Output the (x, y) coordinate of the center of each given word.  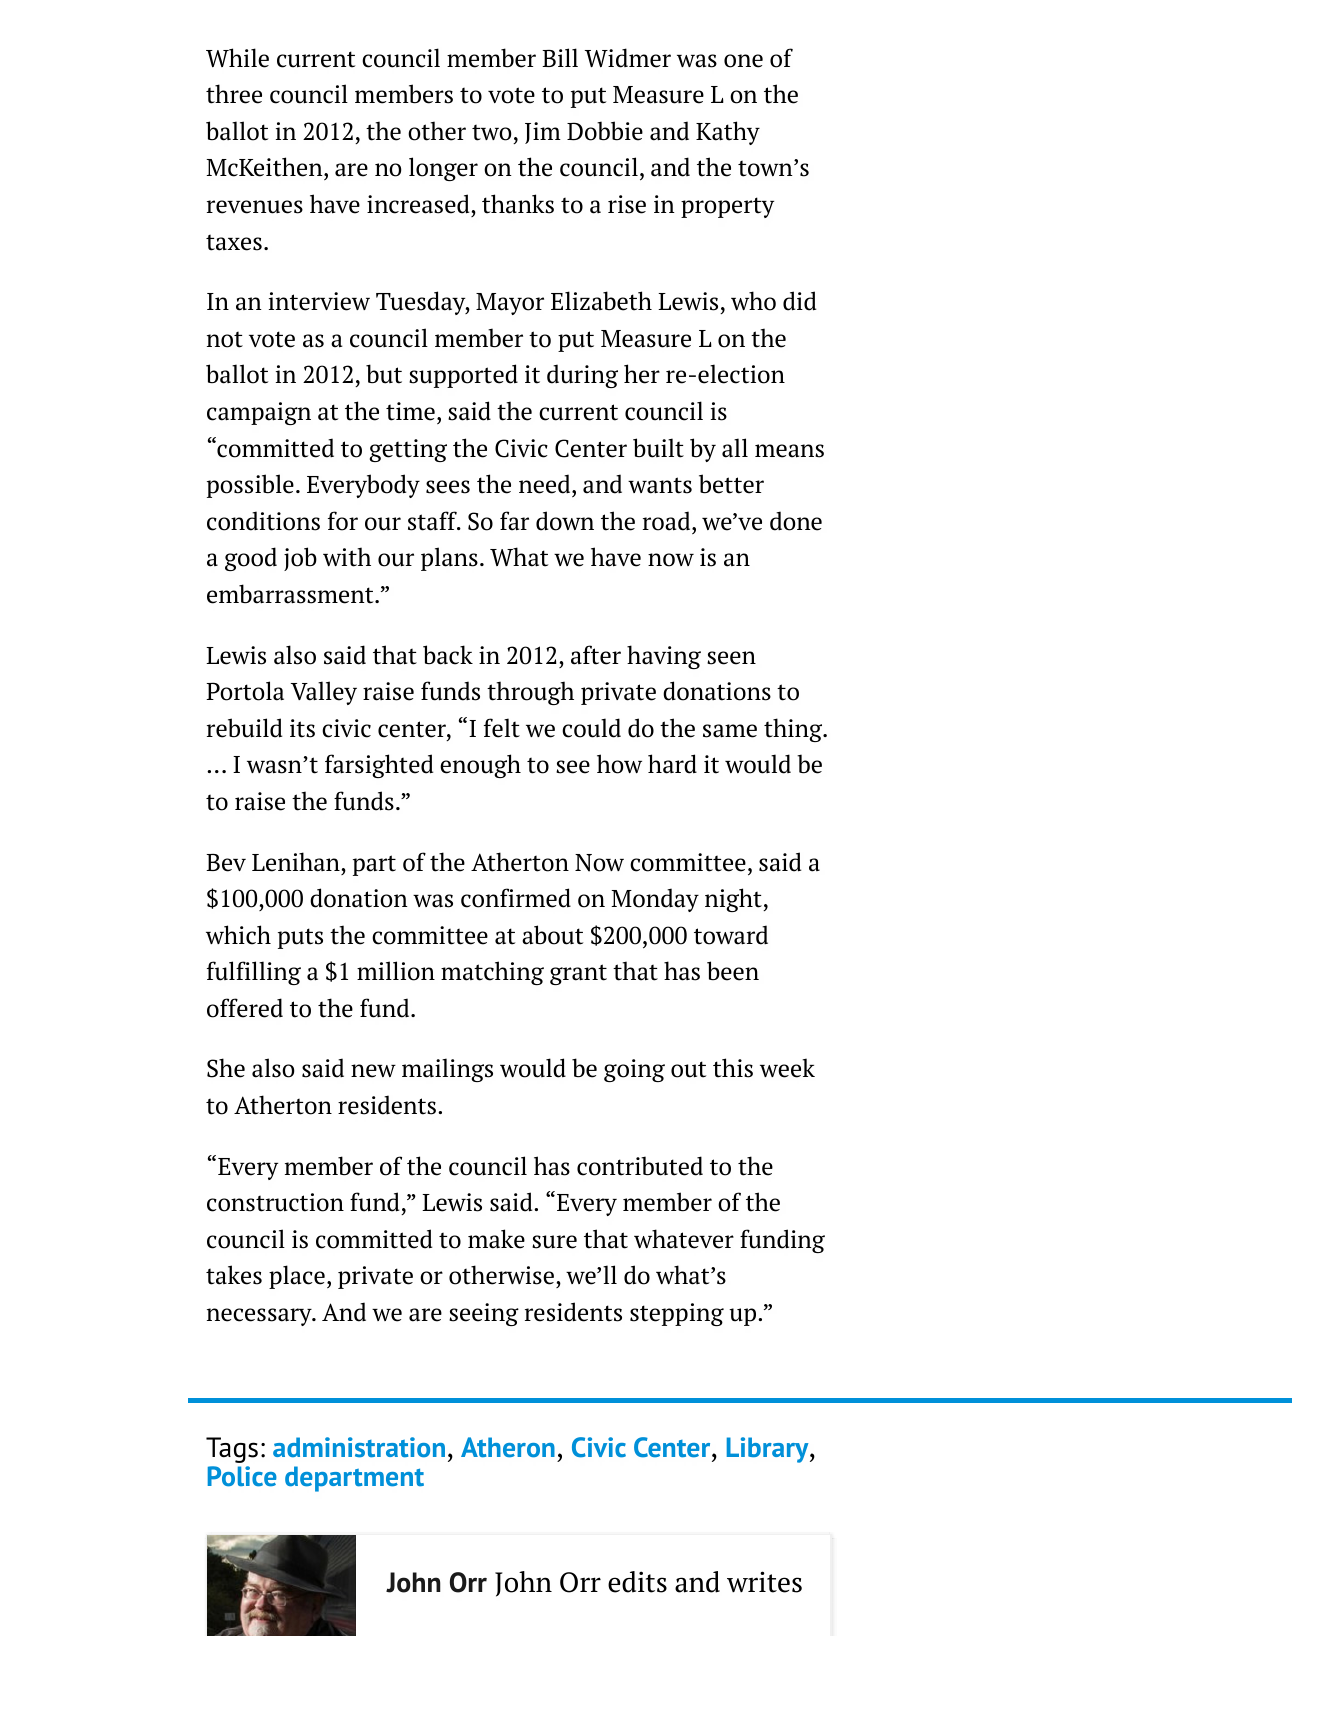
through (530, 693)
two (492, 133)
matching (492, 973)
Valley (324, 693)
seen (731, 658)
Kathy (728, 133)
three (234, 94)
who (753, 301)
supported (463, 376)
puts (300, 938)
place (297, 1277)
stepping (677, 1314)
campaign (259, 413)
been (733, 971)
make (496, 1239)
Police (242, 1476)
